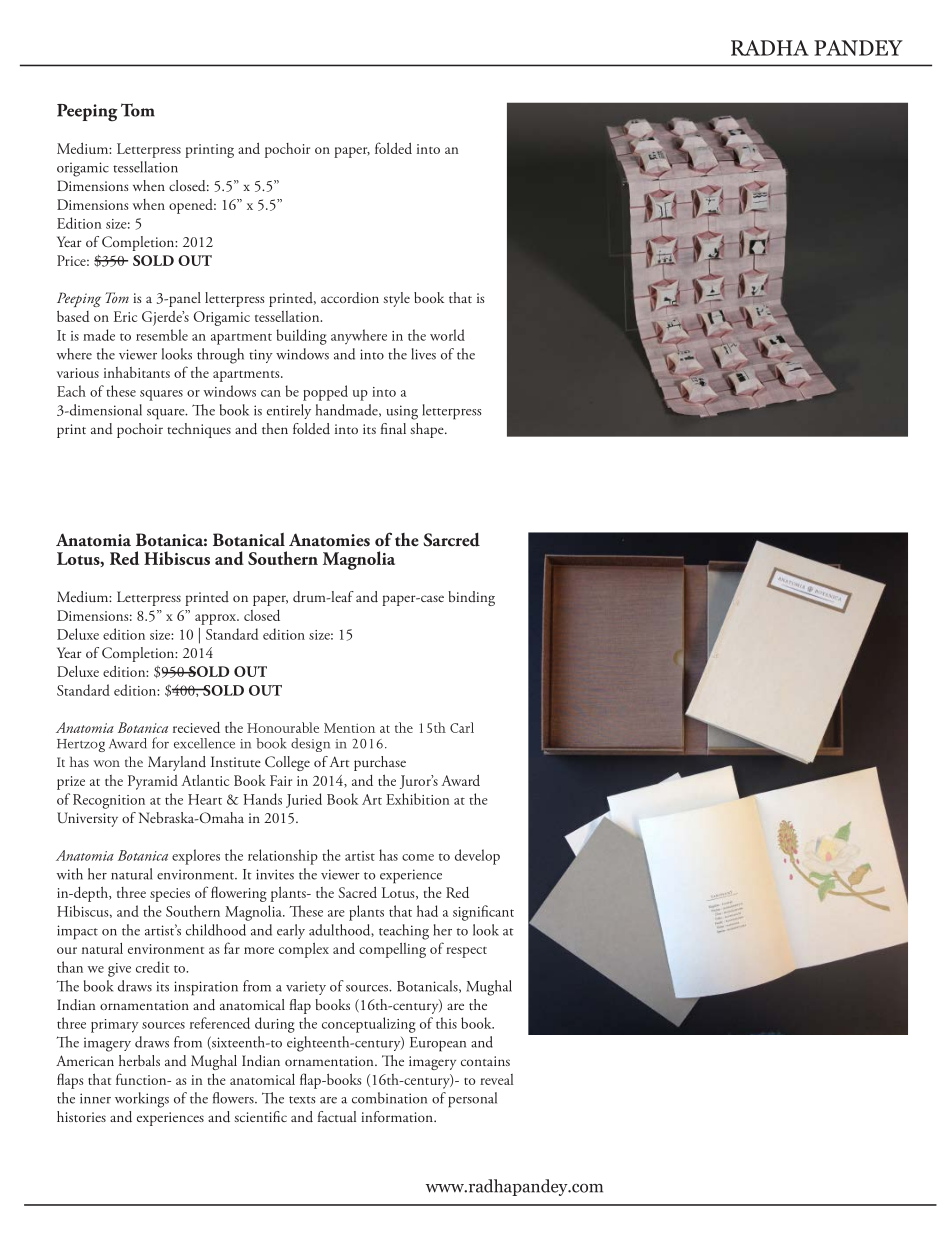  What do you see at coordinates (350, 298) in the image?
I see `accordion` at bounding box center [350, 298].
